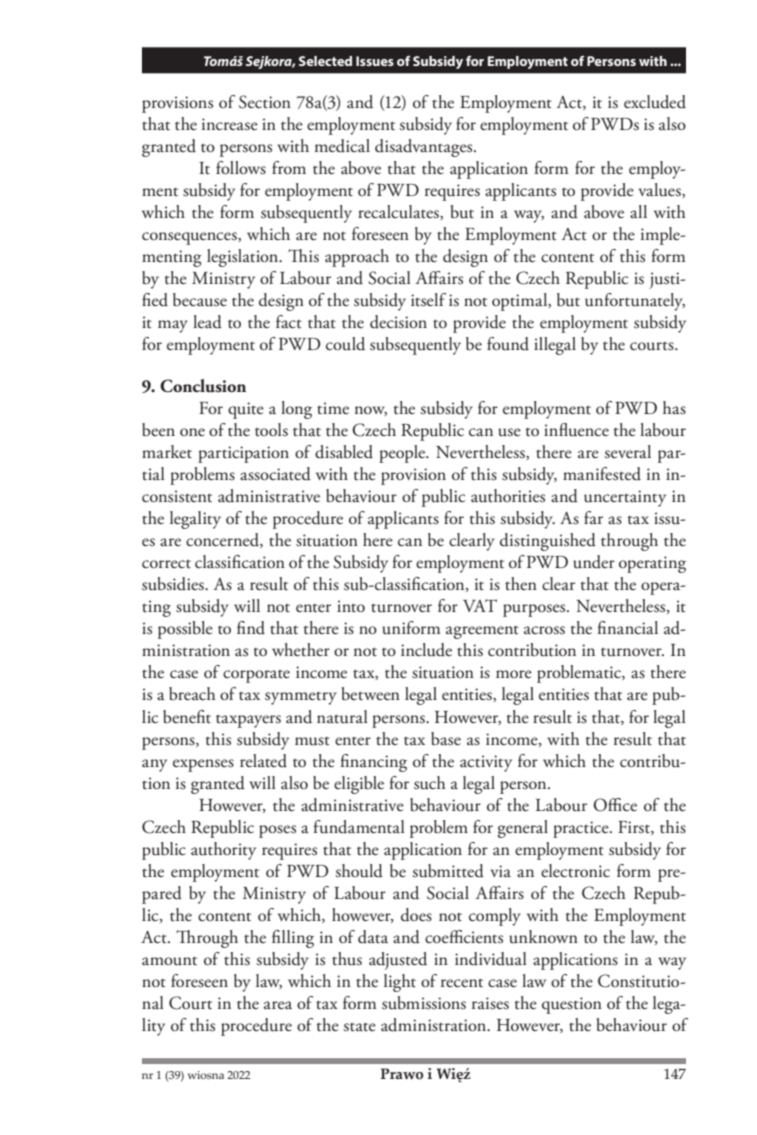 The image size is (757, 1135). I want to click on area, so click(278, 1005).
